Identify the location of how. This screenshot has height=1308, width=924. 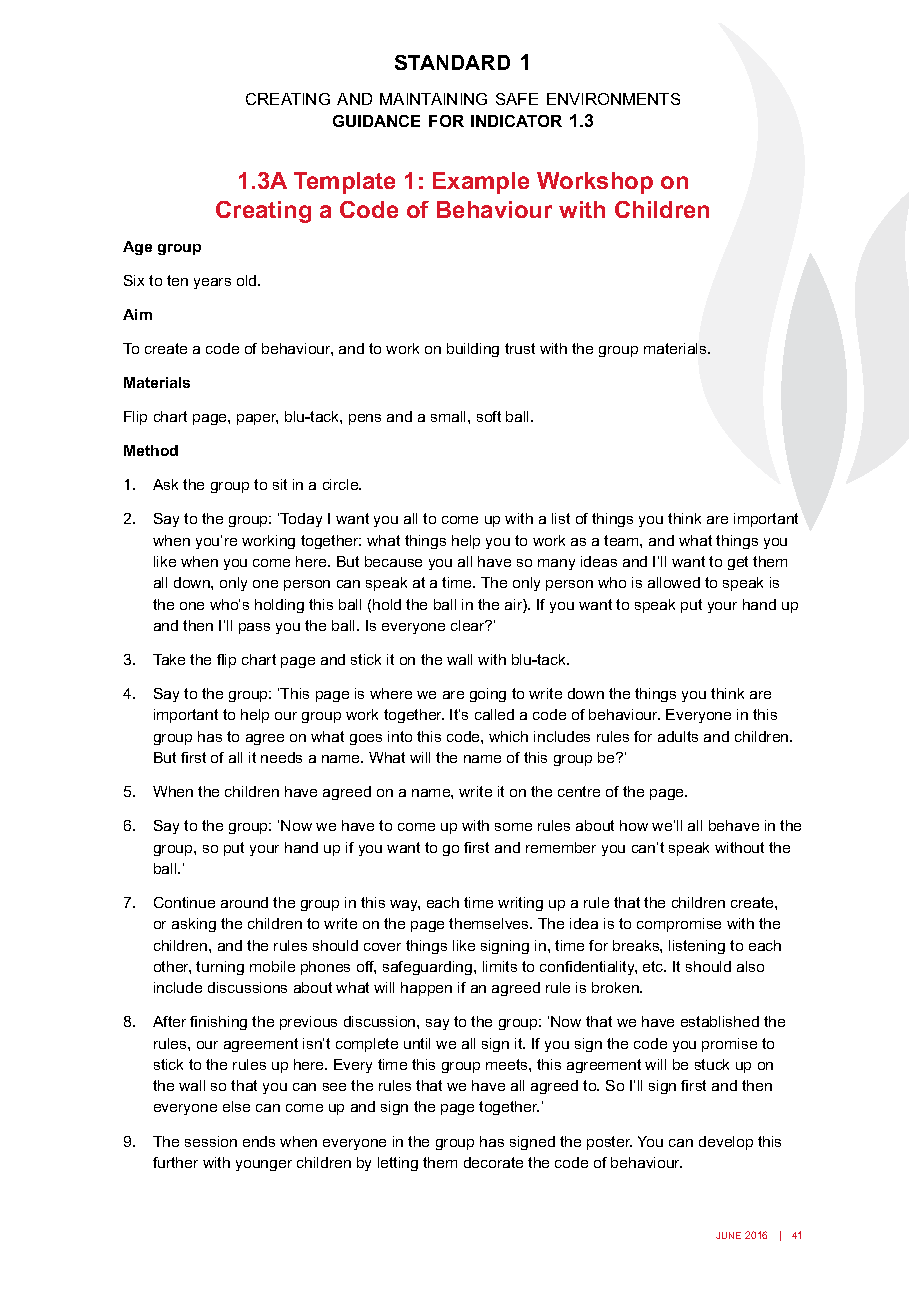
(634, 825).
